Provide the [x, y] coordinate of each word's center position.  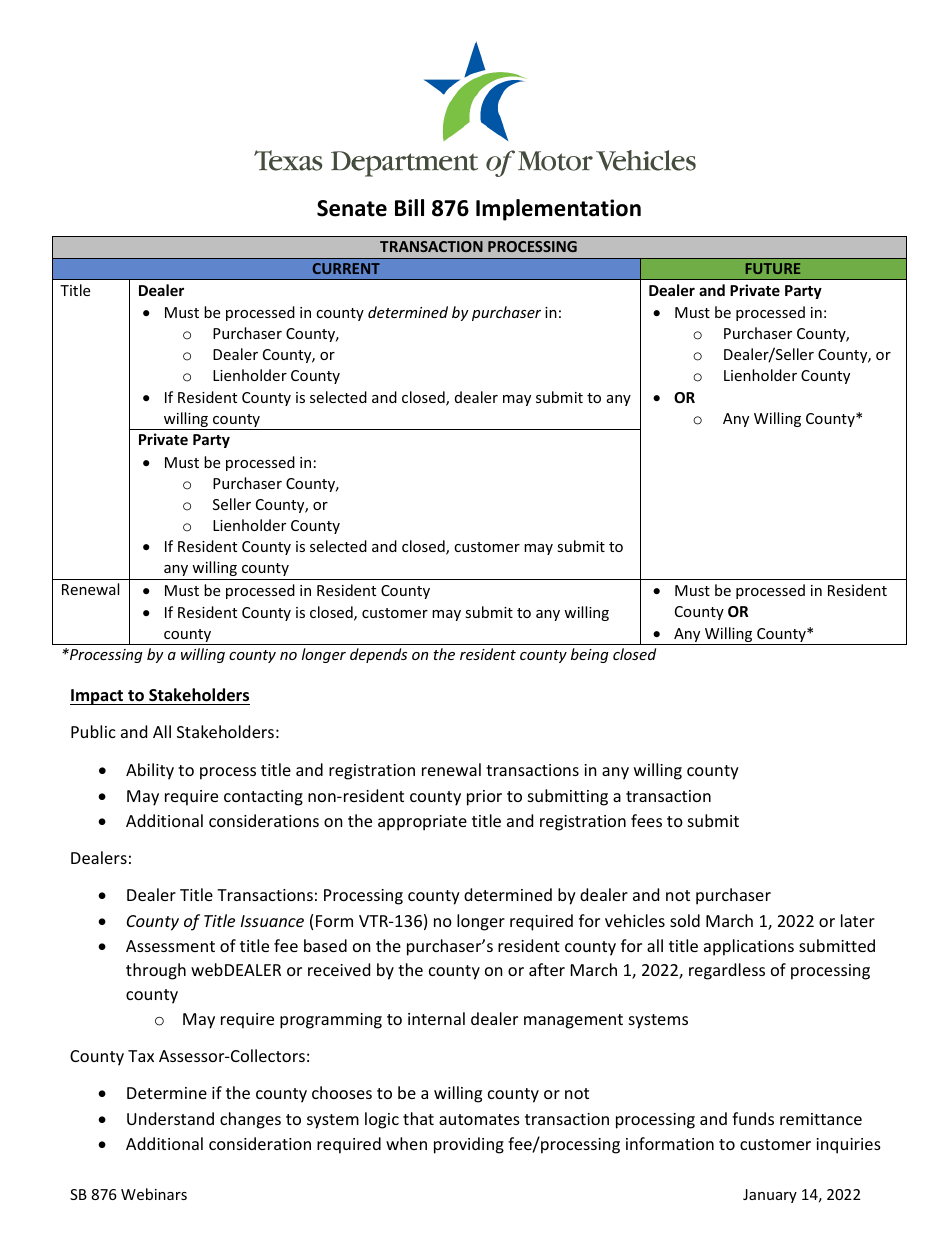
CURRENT [346, 268]
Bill [409, 207]
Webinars [154, 1194]
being [590, 655]
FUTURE [773, 268]
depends [378, 655]
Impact [98, 697]
